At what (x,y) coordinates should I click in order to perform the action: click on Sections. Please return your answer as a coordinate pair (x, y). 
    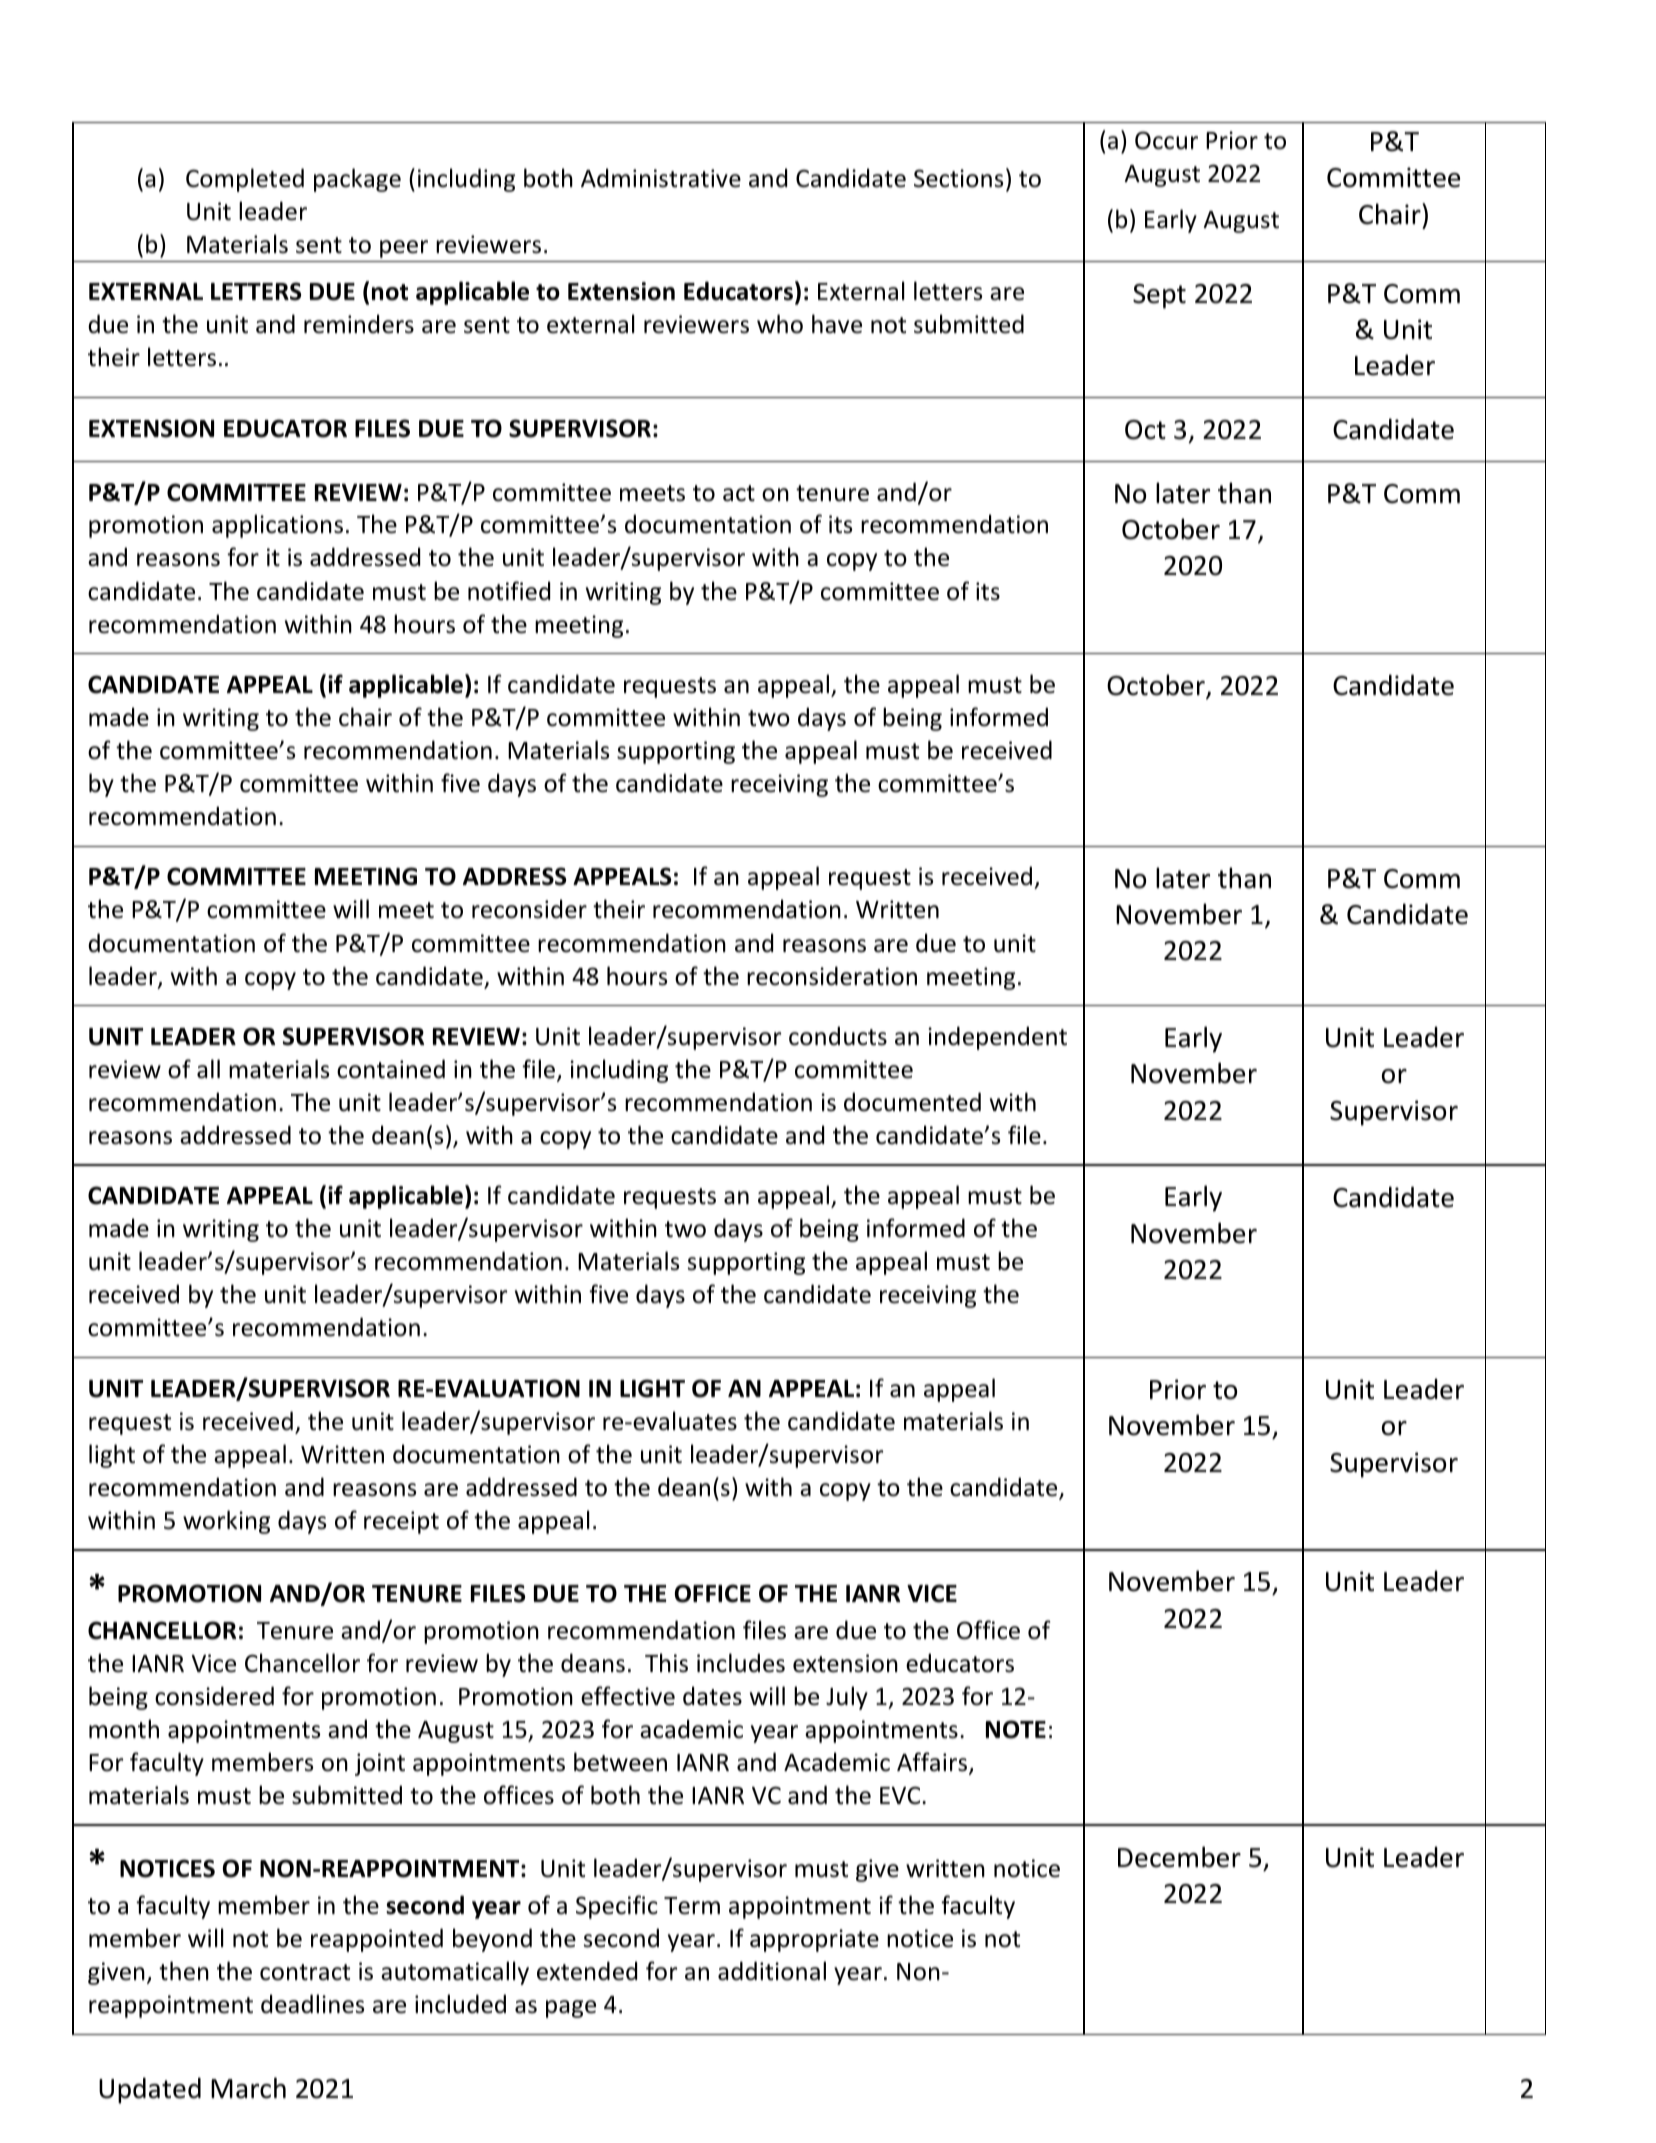
    Looking at the image, I should click on (958, 178).
